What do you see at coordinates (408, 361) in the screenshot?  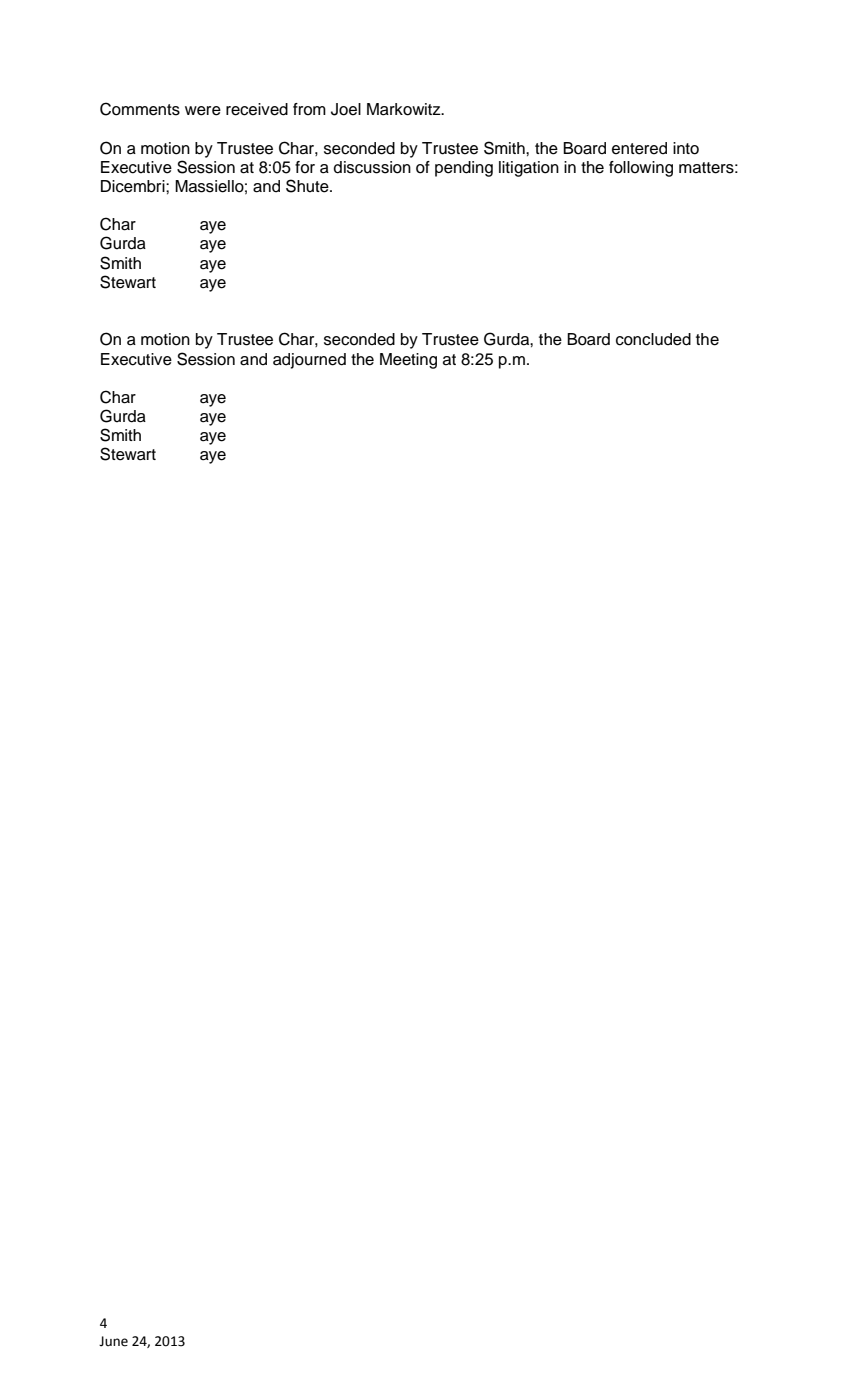 I see `Meeting` at bounding box center [408, 361].
